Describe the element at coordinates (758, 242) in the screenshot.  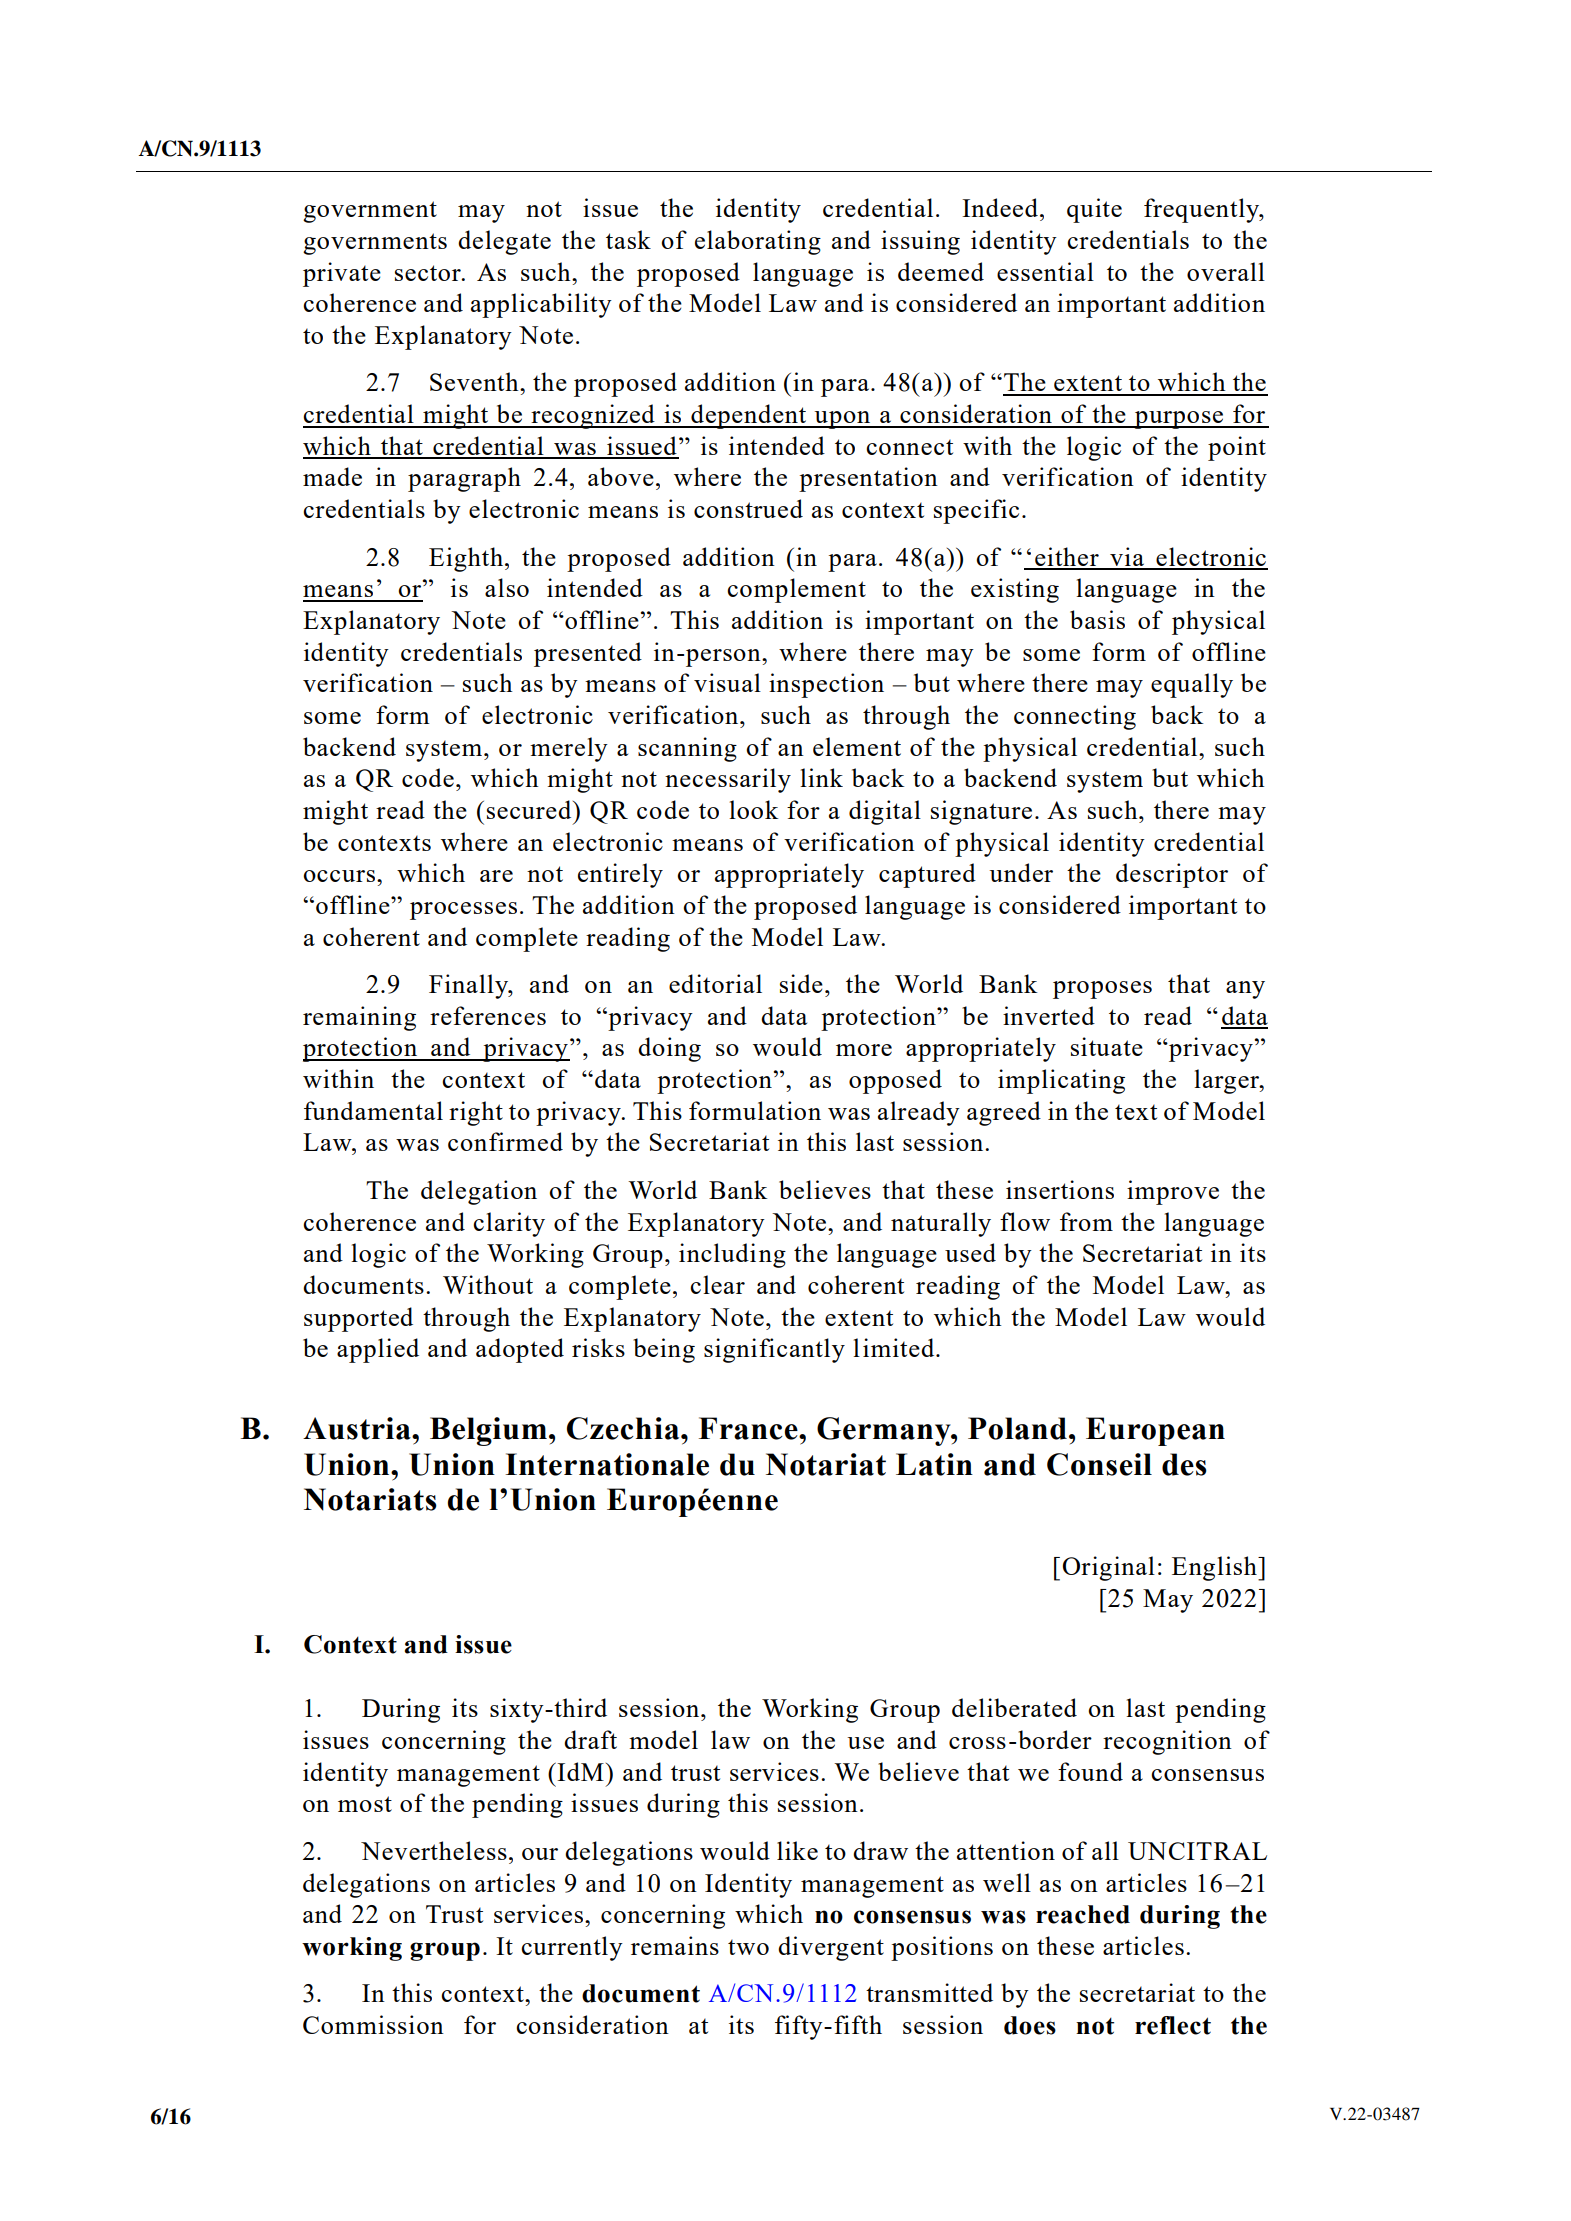
I see `elaborating` at that location.
